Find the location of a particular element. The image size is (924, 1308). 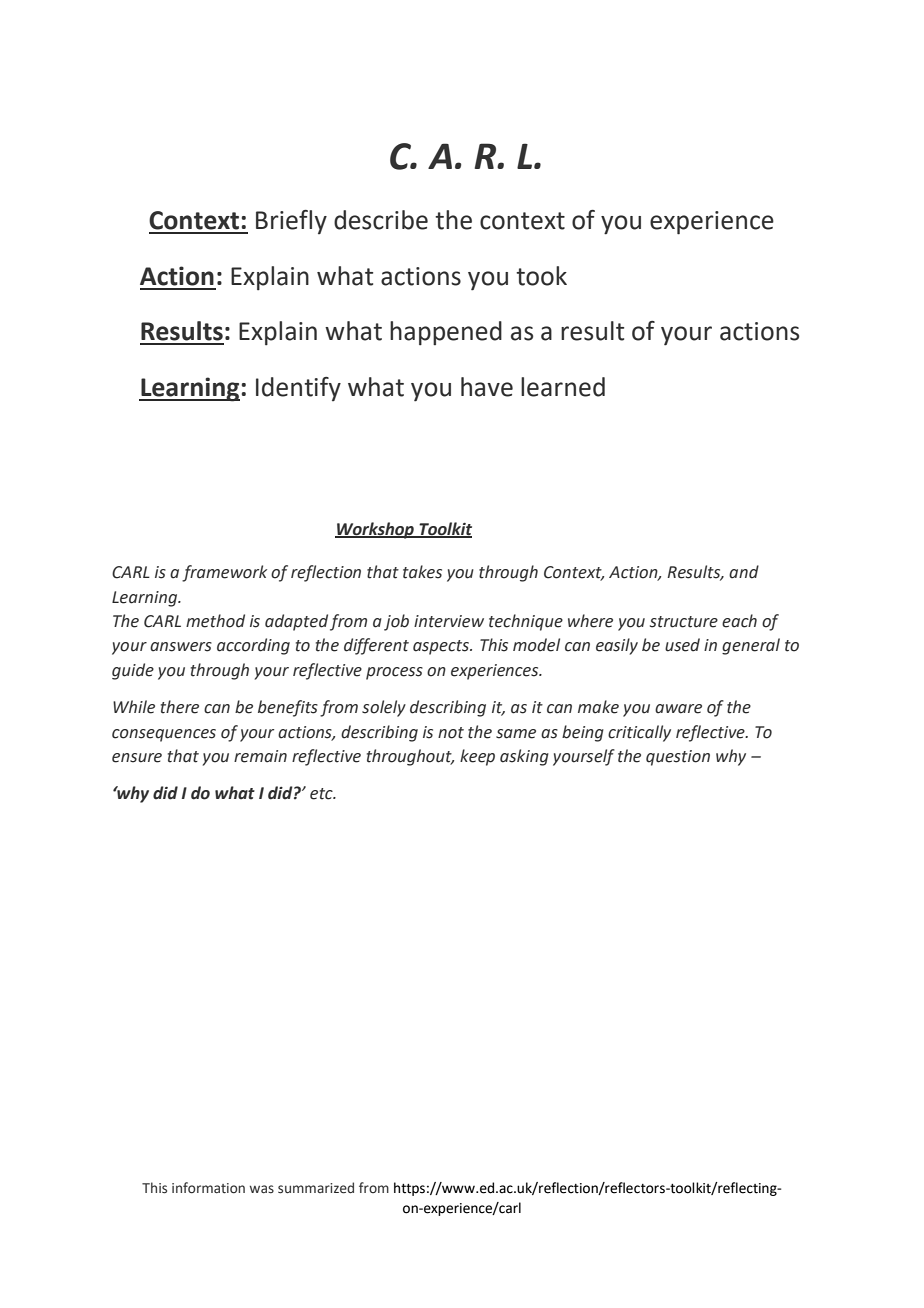

there is located at coordinates (180, 707).
